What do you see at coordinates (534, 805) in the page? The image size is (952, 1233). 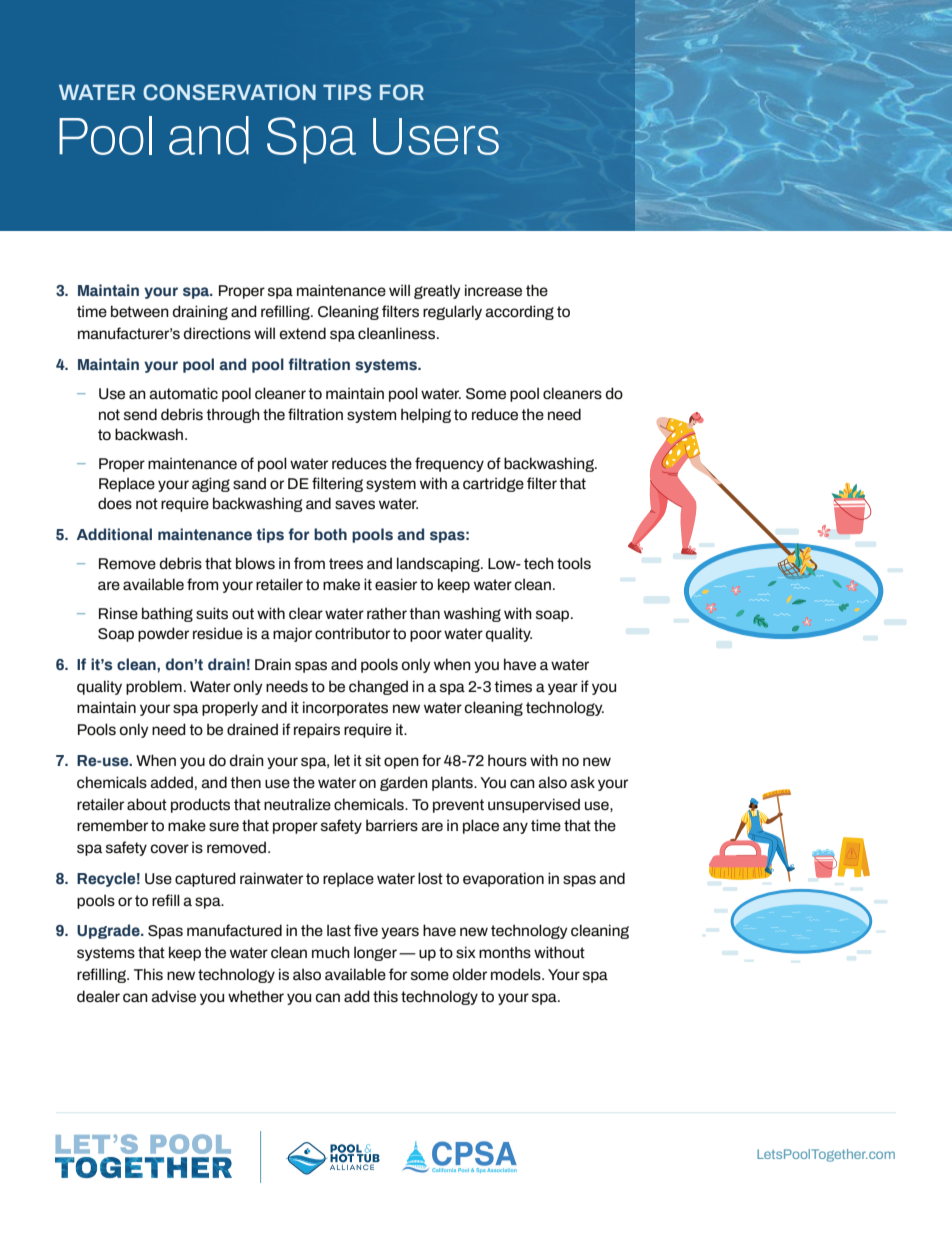 I see `unsupervised` at bounding box center [534, 805].
